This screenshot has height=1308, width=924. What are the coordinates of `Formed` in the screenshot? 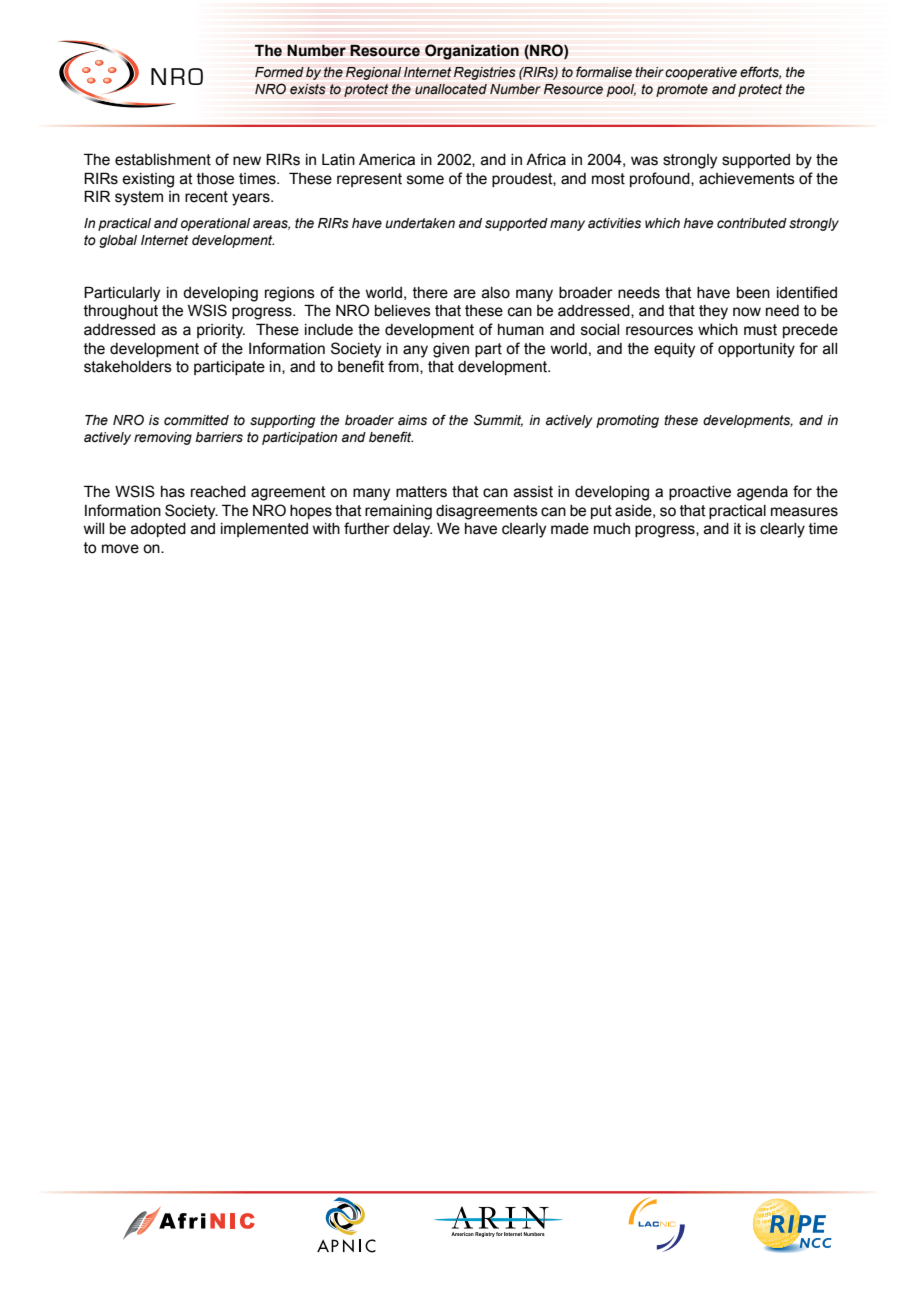 It's located at (279, 72).
